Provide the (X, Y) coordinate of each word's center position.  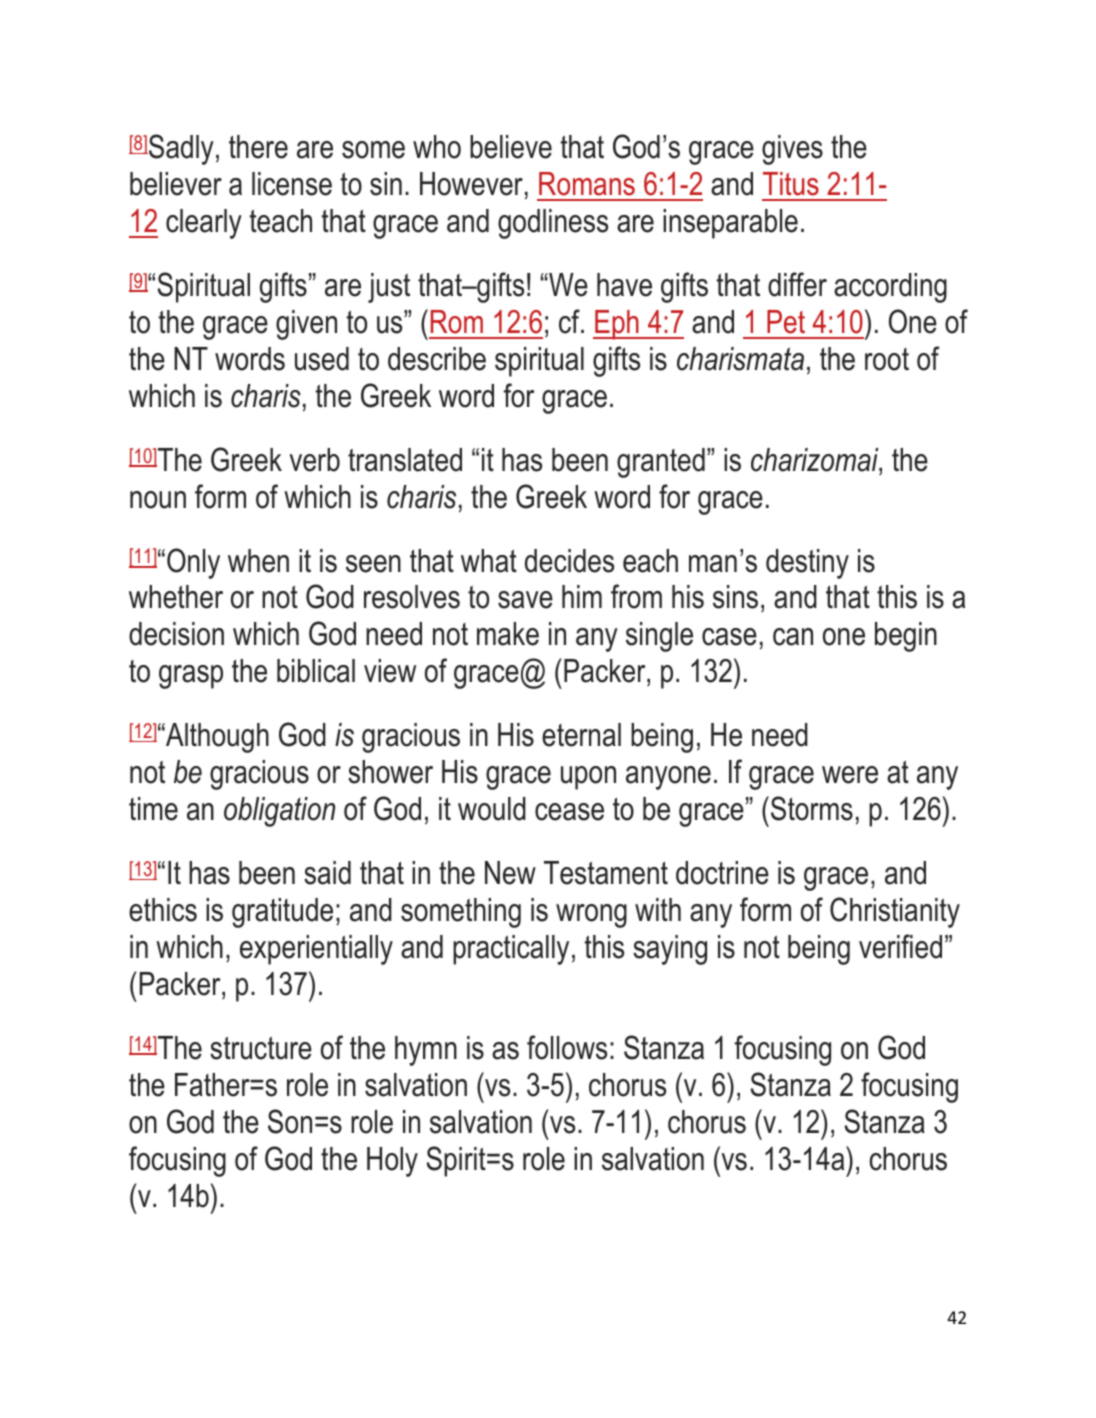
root (887, 359)
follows (567, 1047)
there (258, 147)
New (510, 873)
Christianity (895, 912)
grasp (191, 677)
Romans (587, 184)
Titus (791, 184)
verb (314, 460)
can (793, 637)
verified (900, 946)
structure (261, 1048)
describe (437, 359)
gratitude (282, 913)
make (508, 634)
